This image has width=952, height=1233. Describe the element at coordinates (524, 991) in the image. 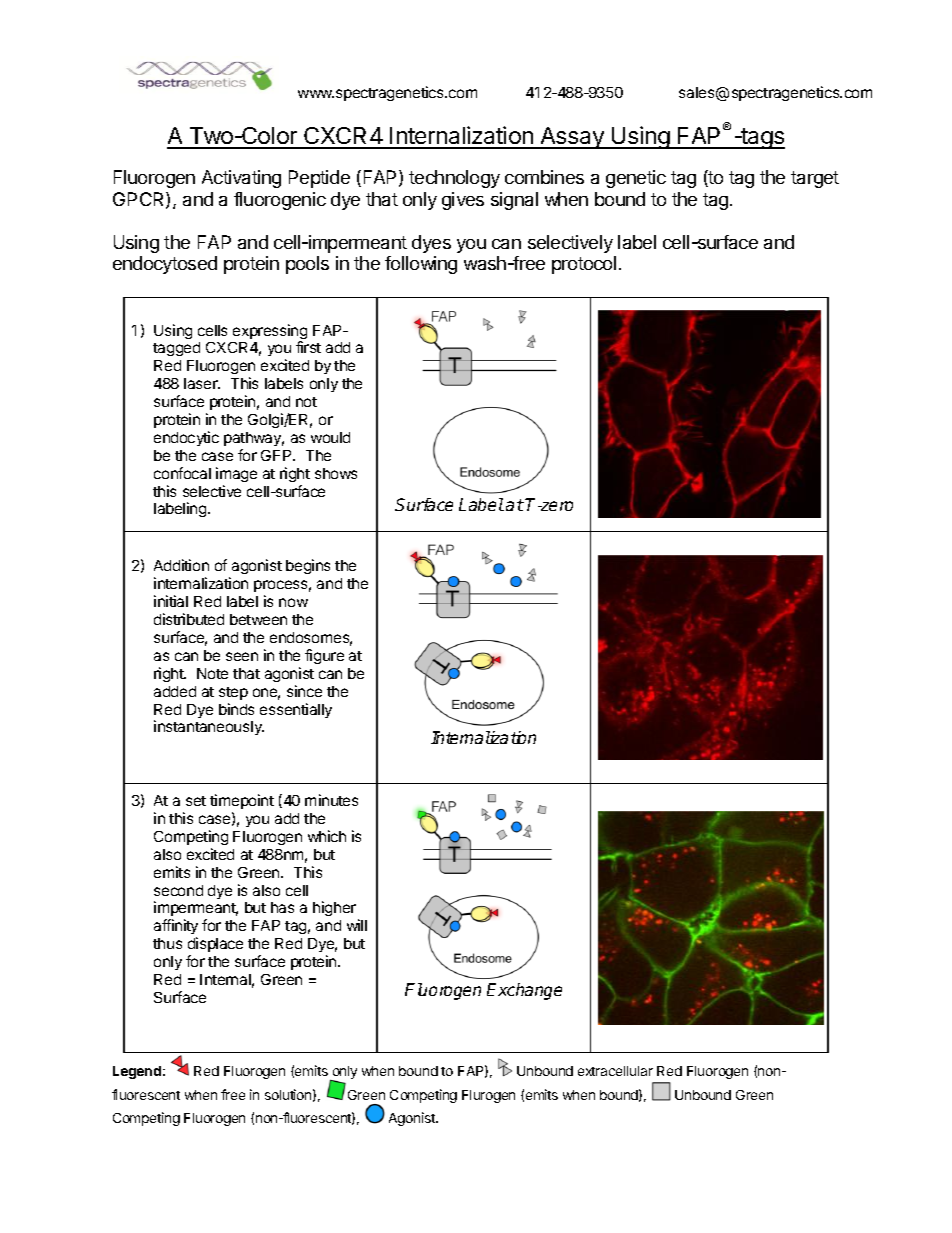

I see `Exchange` at that location.
